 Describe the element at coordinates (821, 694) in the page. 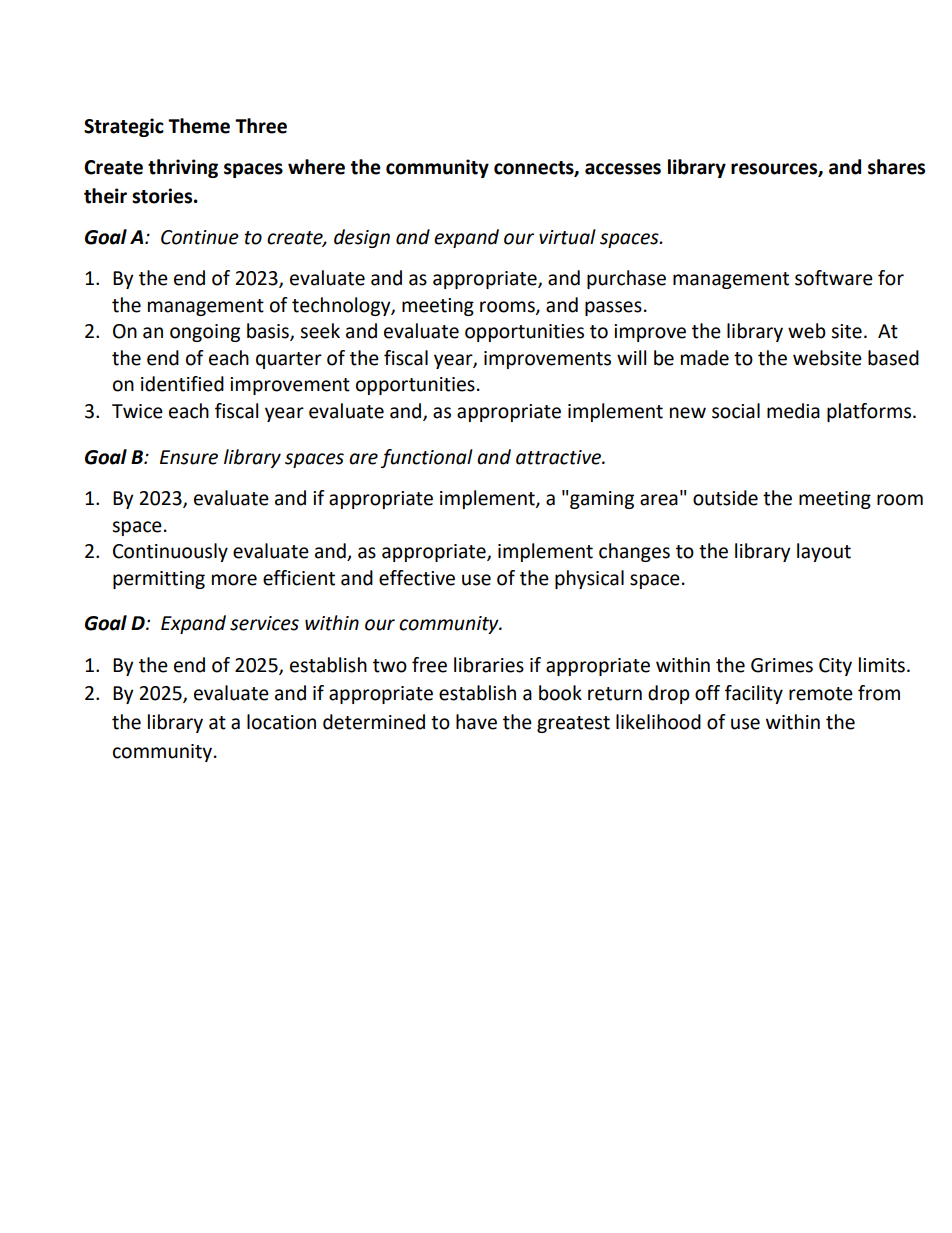

I see `remote` at that location.
